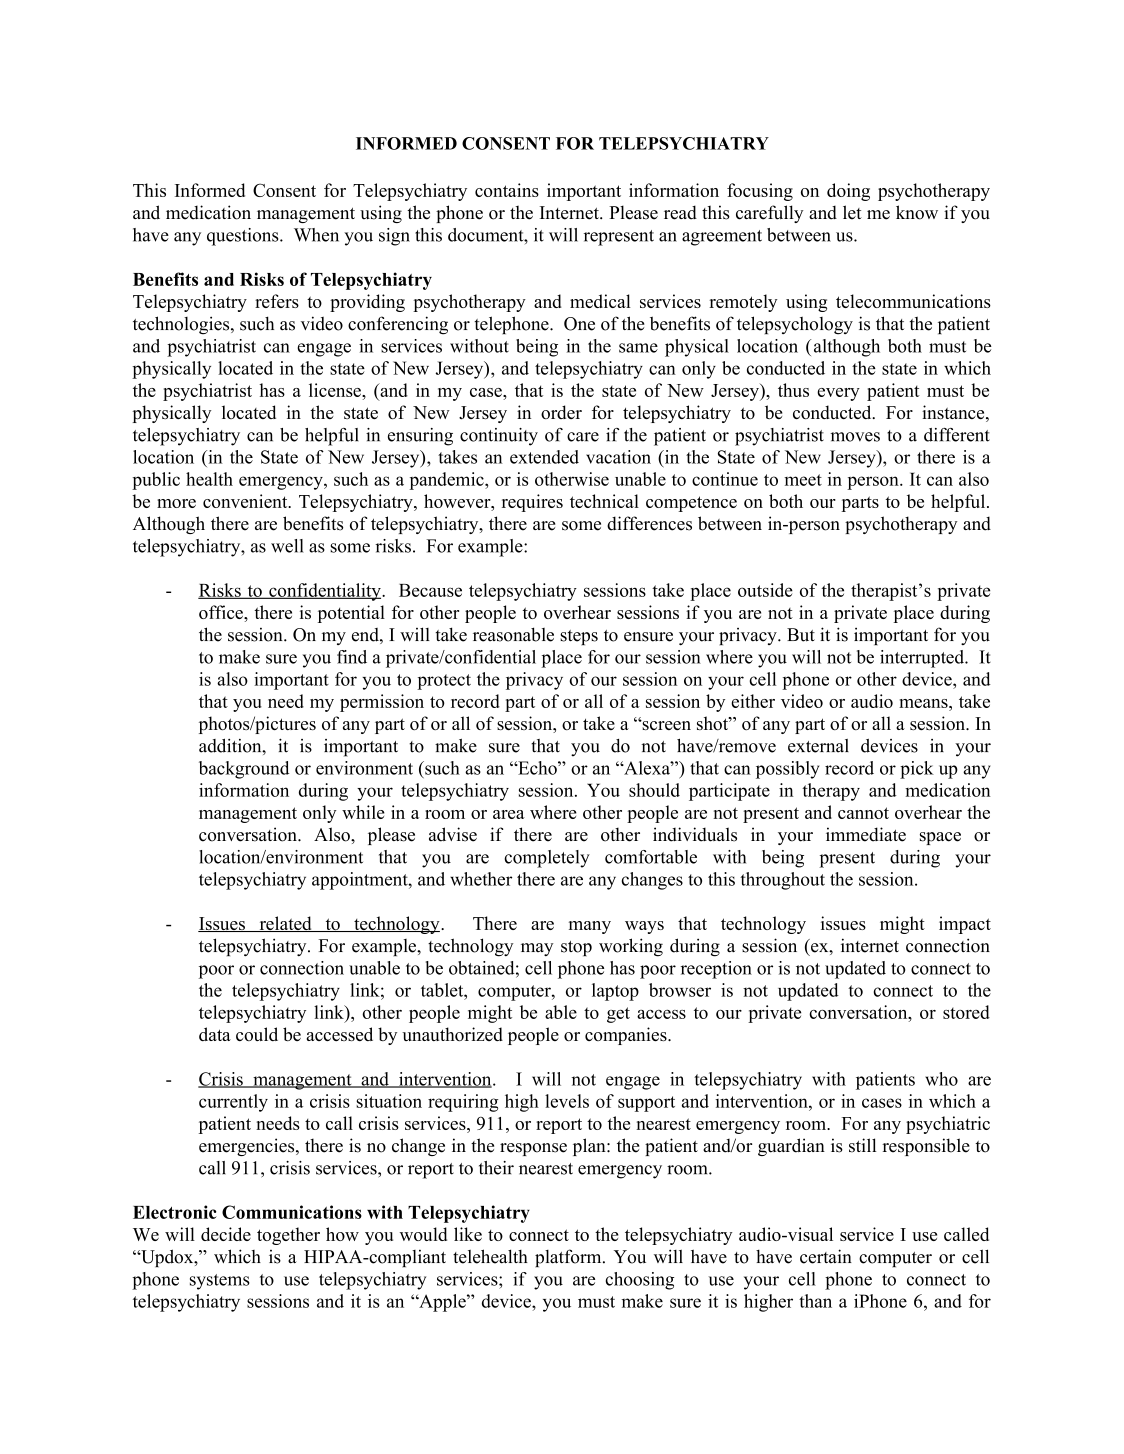 This document has height=1454, width=1124. Describe the element at coordinates (569, 1258) in the document. I see `platform` at that location.
